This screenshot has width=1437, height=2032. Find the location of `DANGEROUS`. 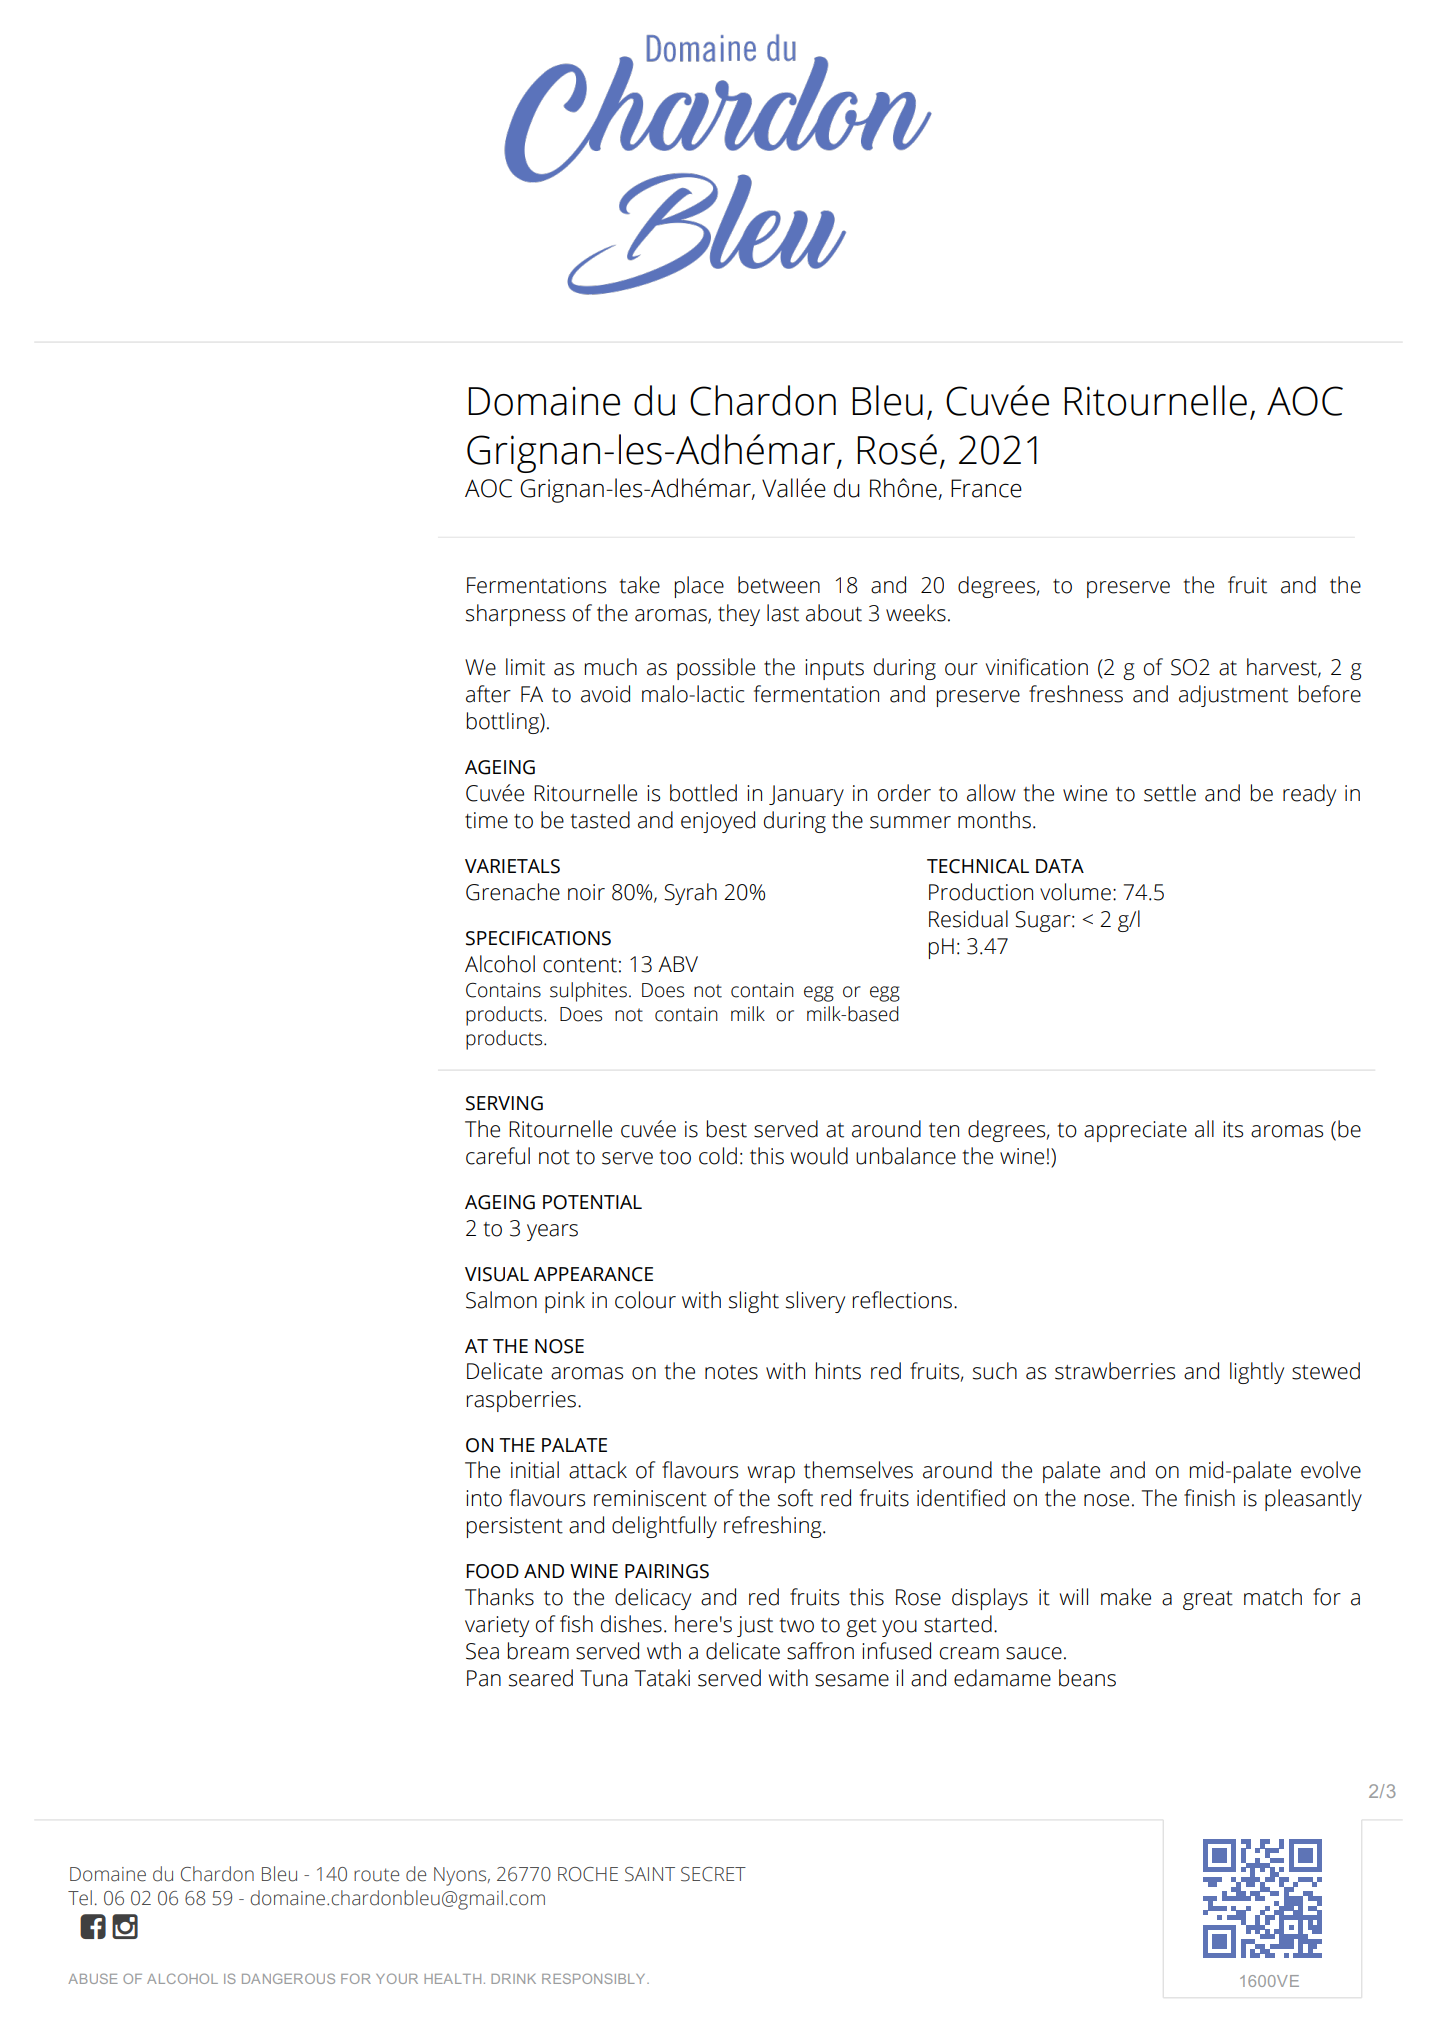

DANGEROUS is located at coordinates (288, 1978).
